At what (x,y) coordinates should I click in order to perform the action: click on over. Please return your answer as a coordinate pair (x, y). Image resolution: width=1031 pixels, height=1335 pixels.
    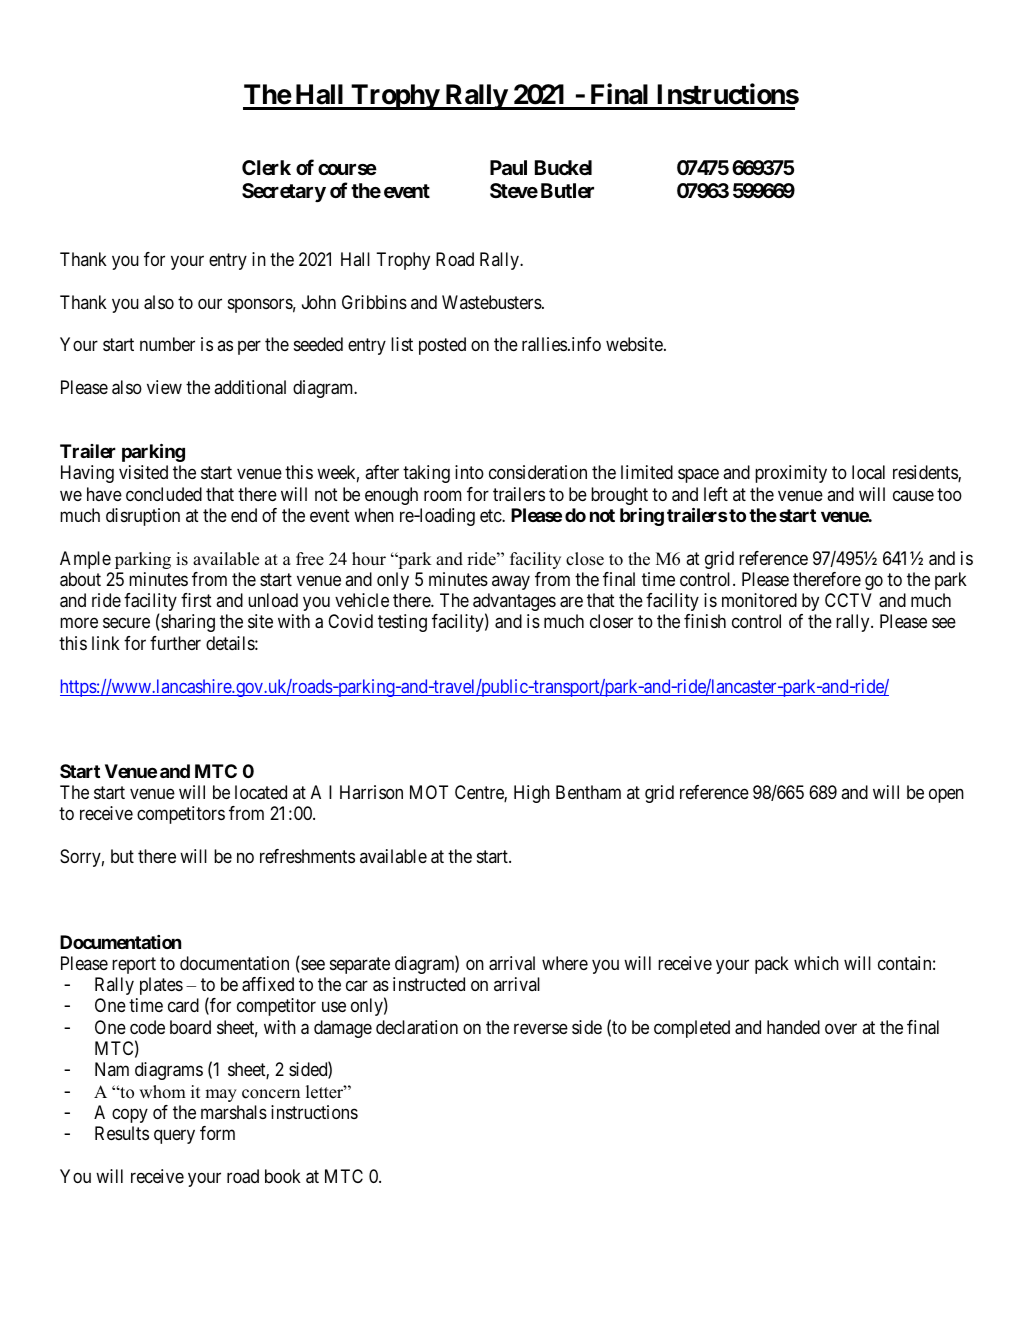
    Looking at the image, I should click on (841, 1028).
